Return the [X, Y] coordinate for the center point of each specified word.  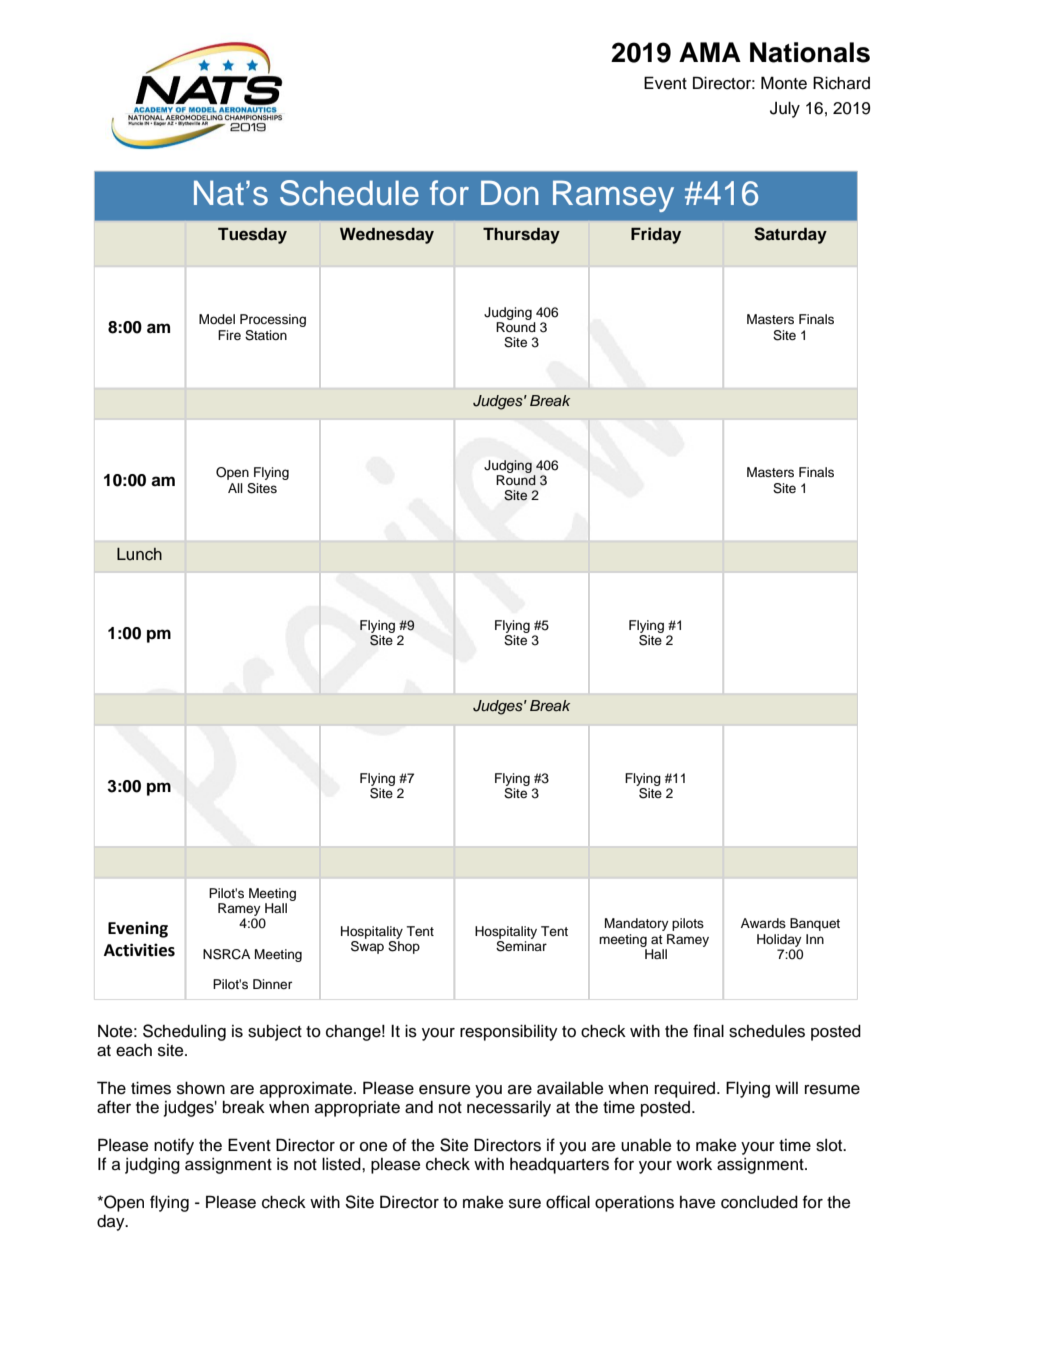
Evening [138, 929]
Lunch [139, 554]
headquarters [559, 1165]
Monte [784, 83]
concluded [759, 1202]
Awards [763, 923]
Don [510, 193]
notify [174, 1146]
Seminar [521, 946]
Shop [404, 947]
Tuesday [252, 235]
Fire [229, 335]
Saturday [790, 235]
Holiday [779, 940]
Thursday [521, 235]
